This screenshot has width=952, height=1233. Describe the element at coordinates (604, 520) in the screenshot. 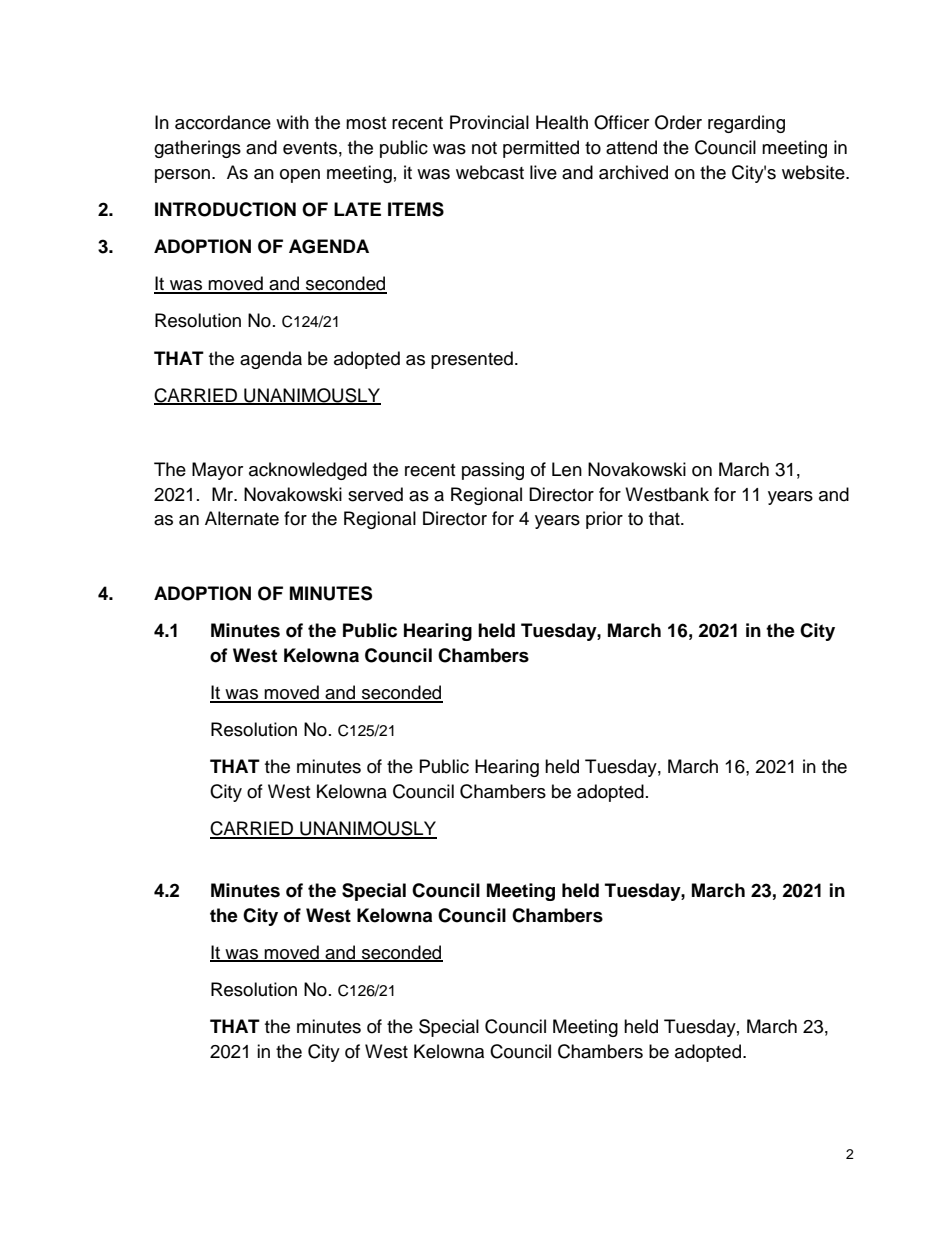

I see `prior` at that location.
